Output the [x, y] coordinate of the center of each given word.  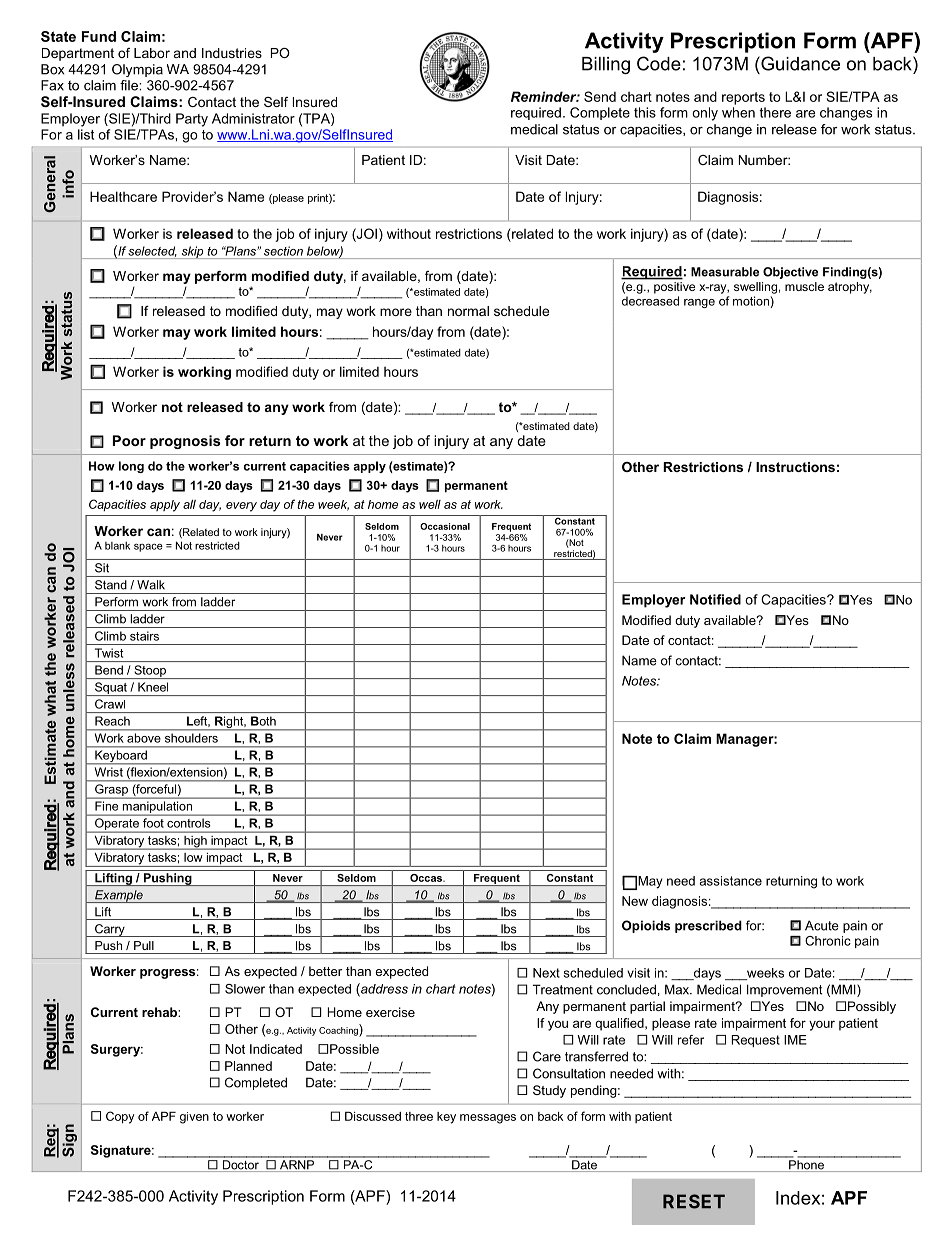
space [148, 547]
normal [468, 311]
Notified [715, 599]
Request [755, 1041]
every [241, 507]
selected [152, 251]
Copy [120, 1117]
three [419, 1116]
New [635, 901]
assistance [730, 881]
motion [752, 301]
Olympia [137, 70]
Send [600, 96]
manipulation [157, 808]
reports [743, 98]
